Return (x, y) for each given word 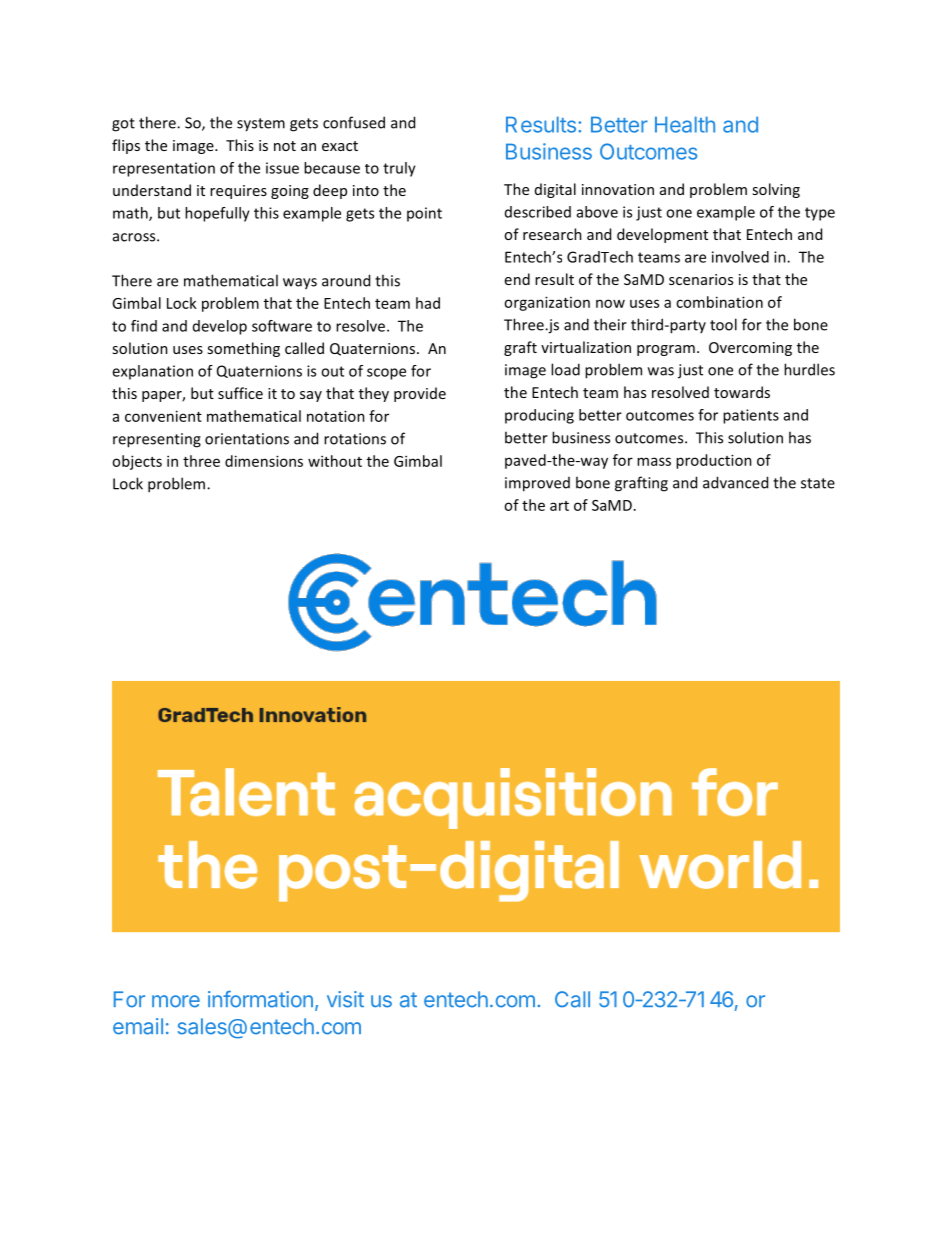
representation (164, 169)
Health (685, 124)
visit (345, 999)
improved (537, 484)
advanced (735, 482)
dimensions (264, 461)
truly (399, 169)
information (260, 999)
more (176, 1001)
